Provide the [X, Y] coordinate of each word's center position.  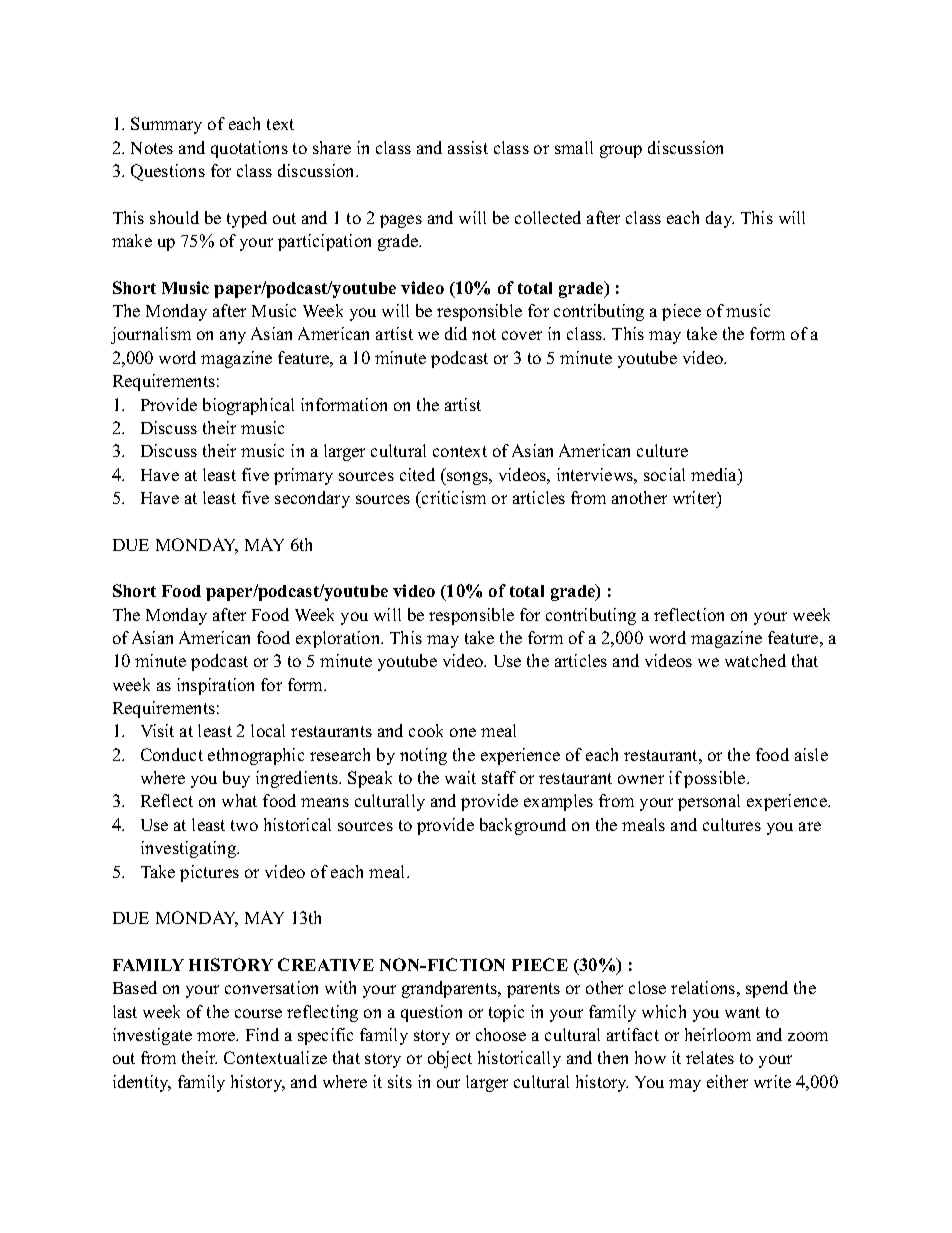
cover [522, 335]
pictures [209, 873]
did [456, 333]
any [233, 337]
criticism [453, 497]
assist [468, 147]
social [664, 474]
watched [755, 660]
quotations [249, 149]
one [463, 732]
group [621, 151]
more [217, 1036]
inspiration [215, 686]
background [523, 826]
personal [709, 802]
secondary [312, 499]
